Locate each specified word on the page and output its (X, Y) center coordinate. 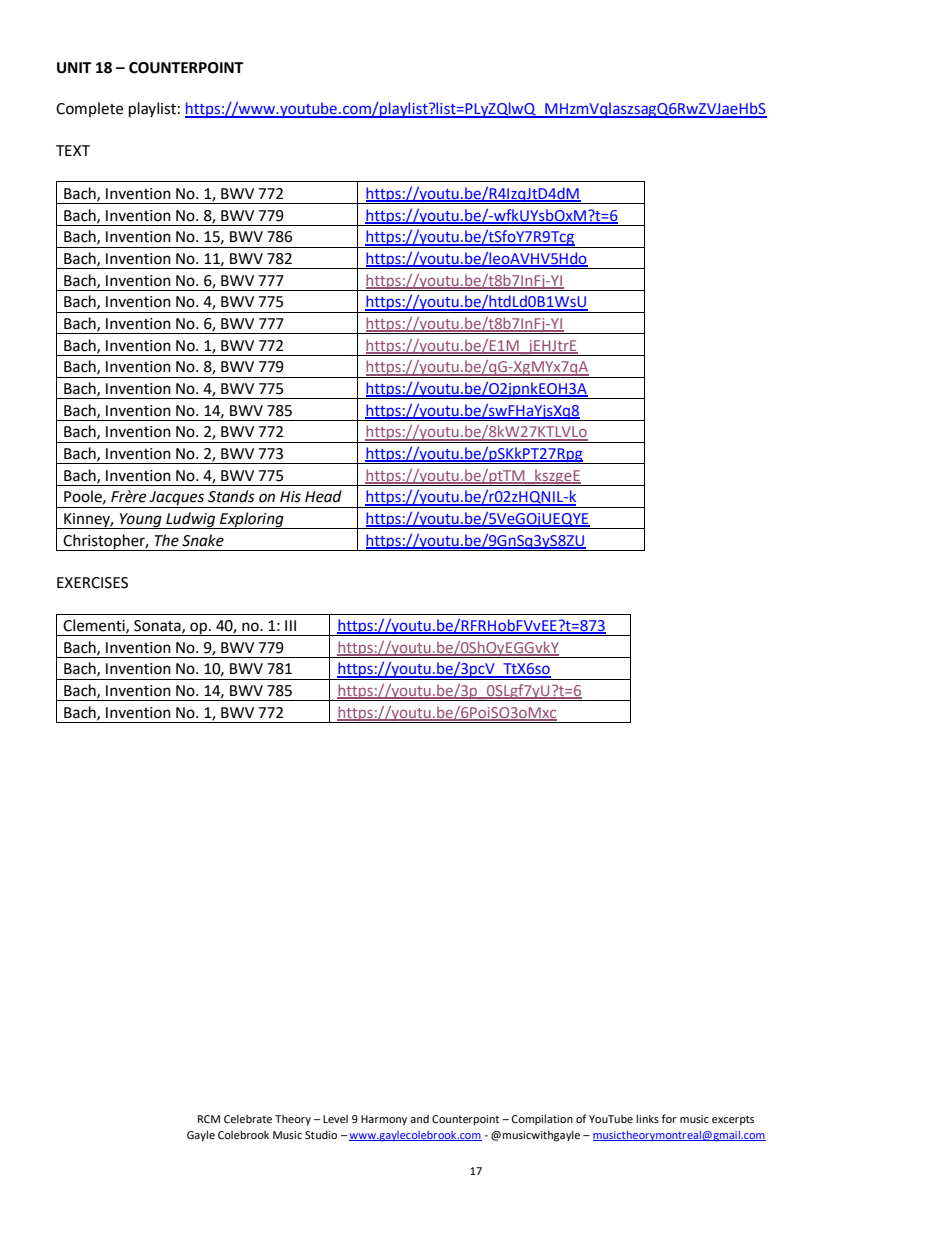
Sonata (158, 626)
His (290, 497)
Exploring (252, 520)
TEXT (73, 150)
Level (335, 1119)
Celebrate (248, 1118)
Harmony (384, 1120)
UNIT (74, 68)
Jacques (177, 499)
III (290, 625)
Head (323, 496)
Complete (89, 109)
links (647, 1118)
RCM (209, 1119)
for (669, 1118)
